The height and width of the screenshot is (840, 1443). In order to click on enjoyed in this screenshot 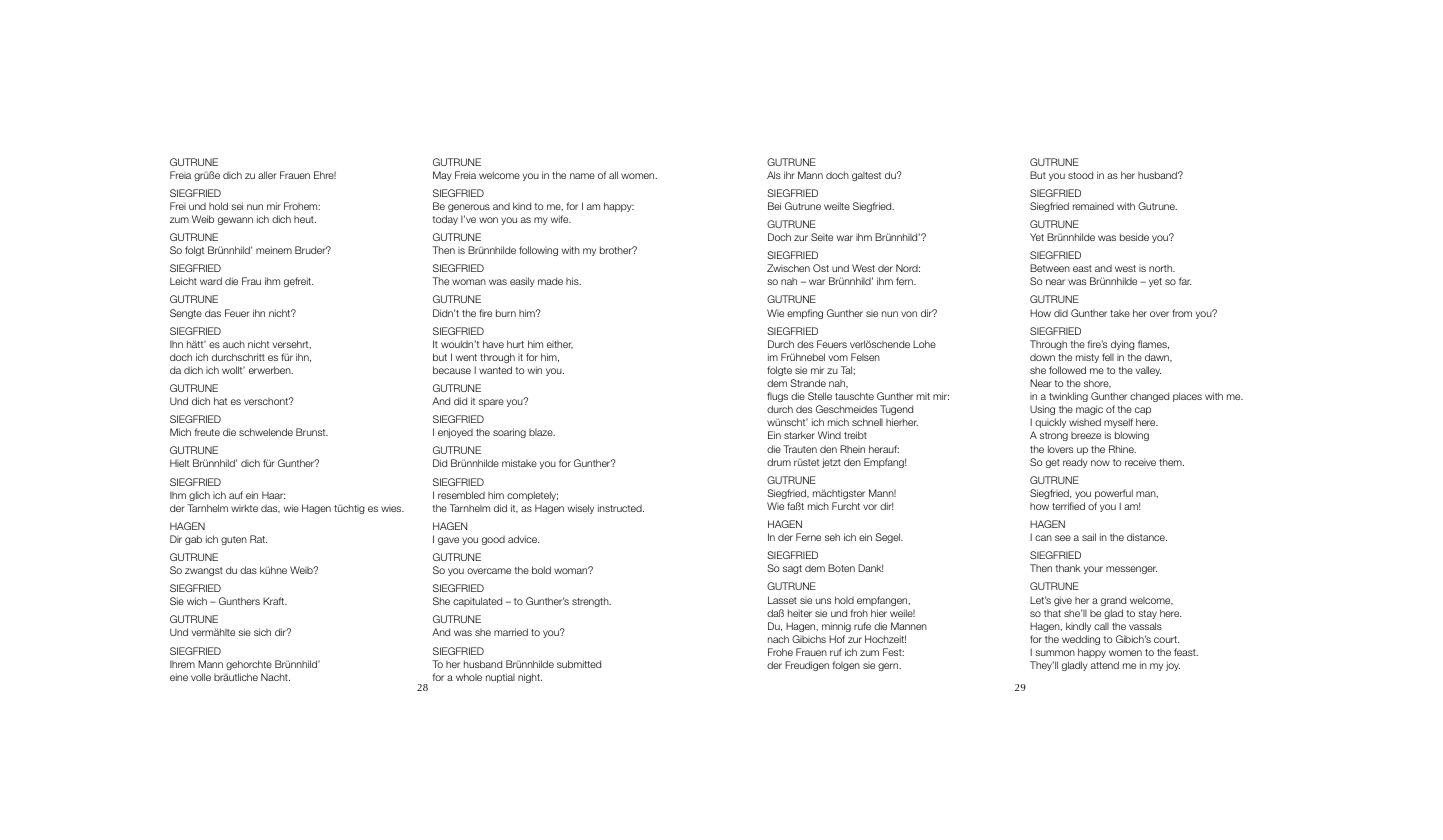, I will do `click(455, 433)`.
